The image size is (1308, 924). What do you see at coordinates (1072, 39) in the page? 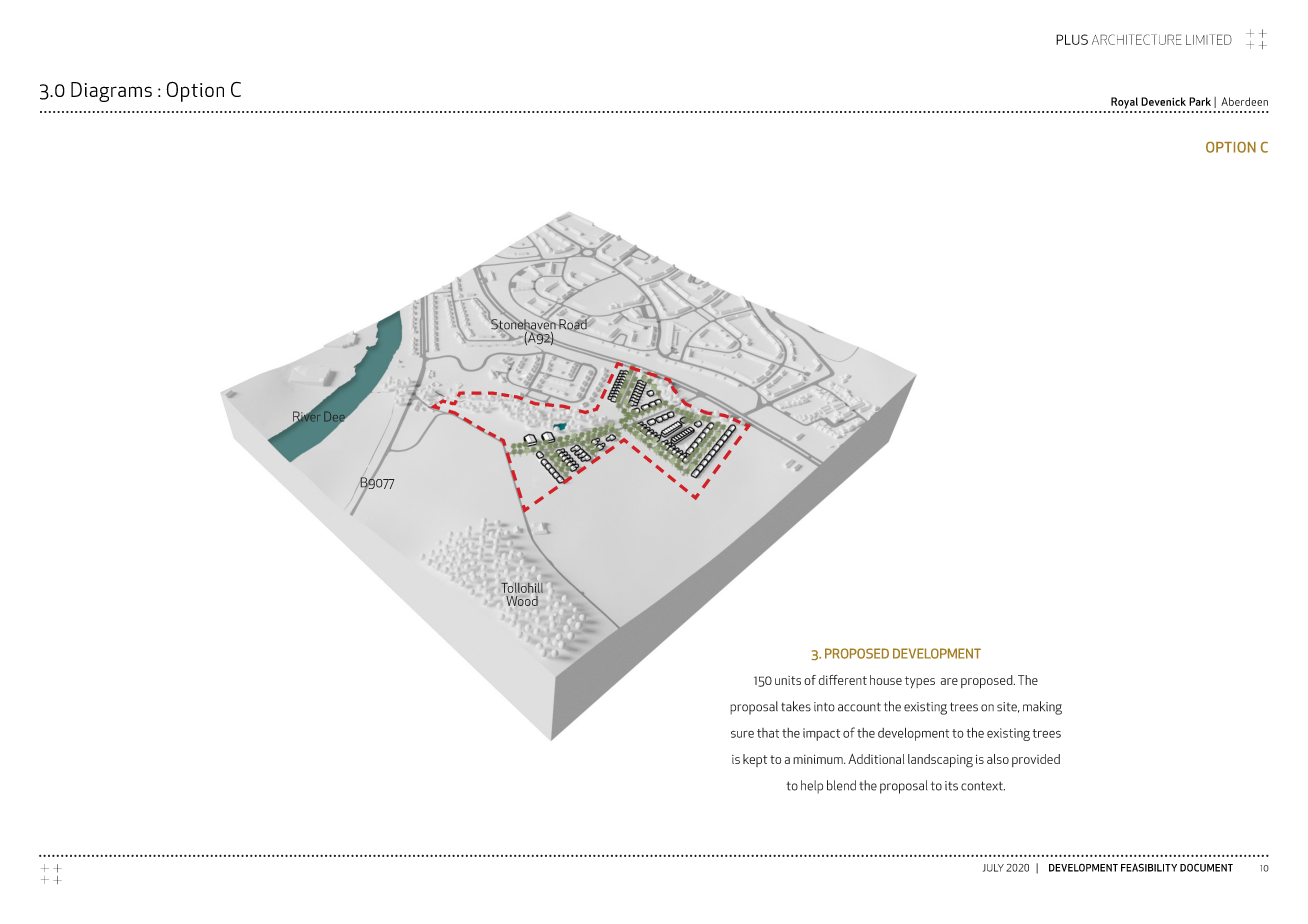
I see `PLUS` at bounding box center [1072, 39].
